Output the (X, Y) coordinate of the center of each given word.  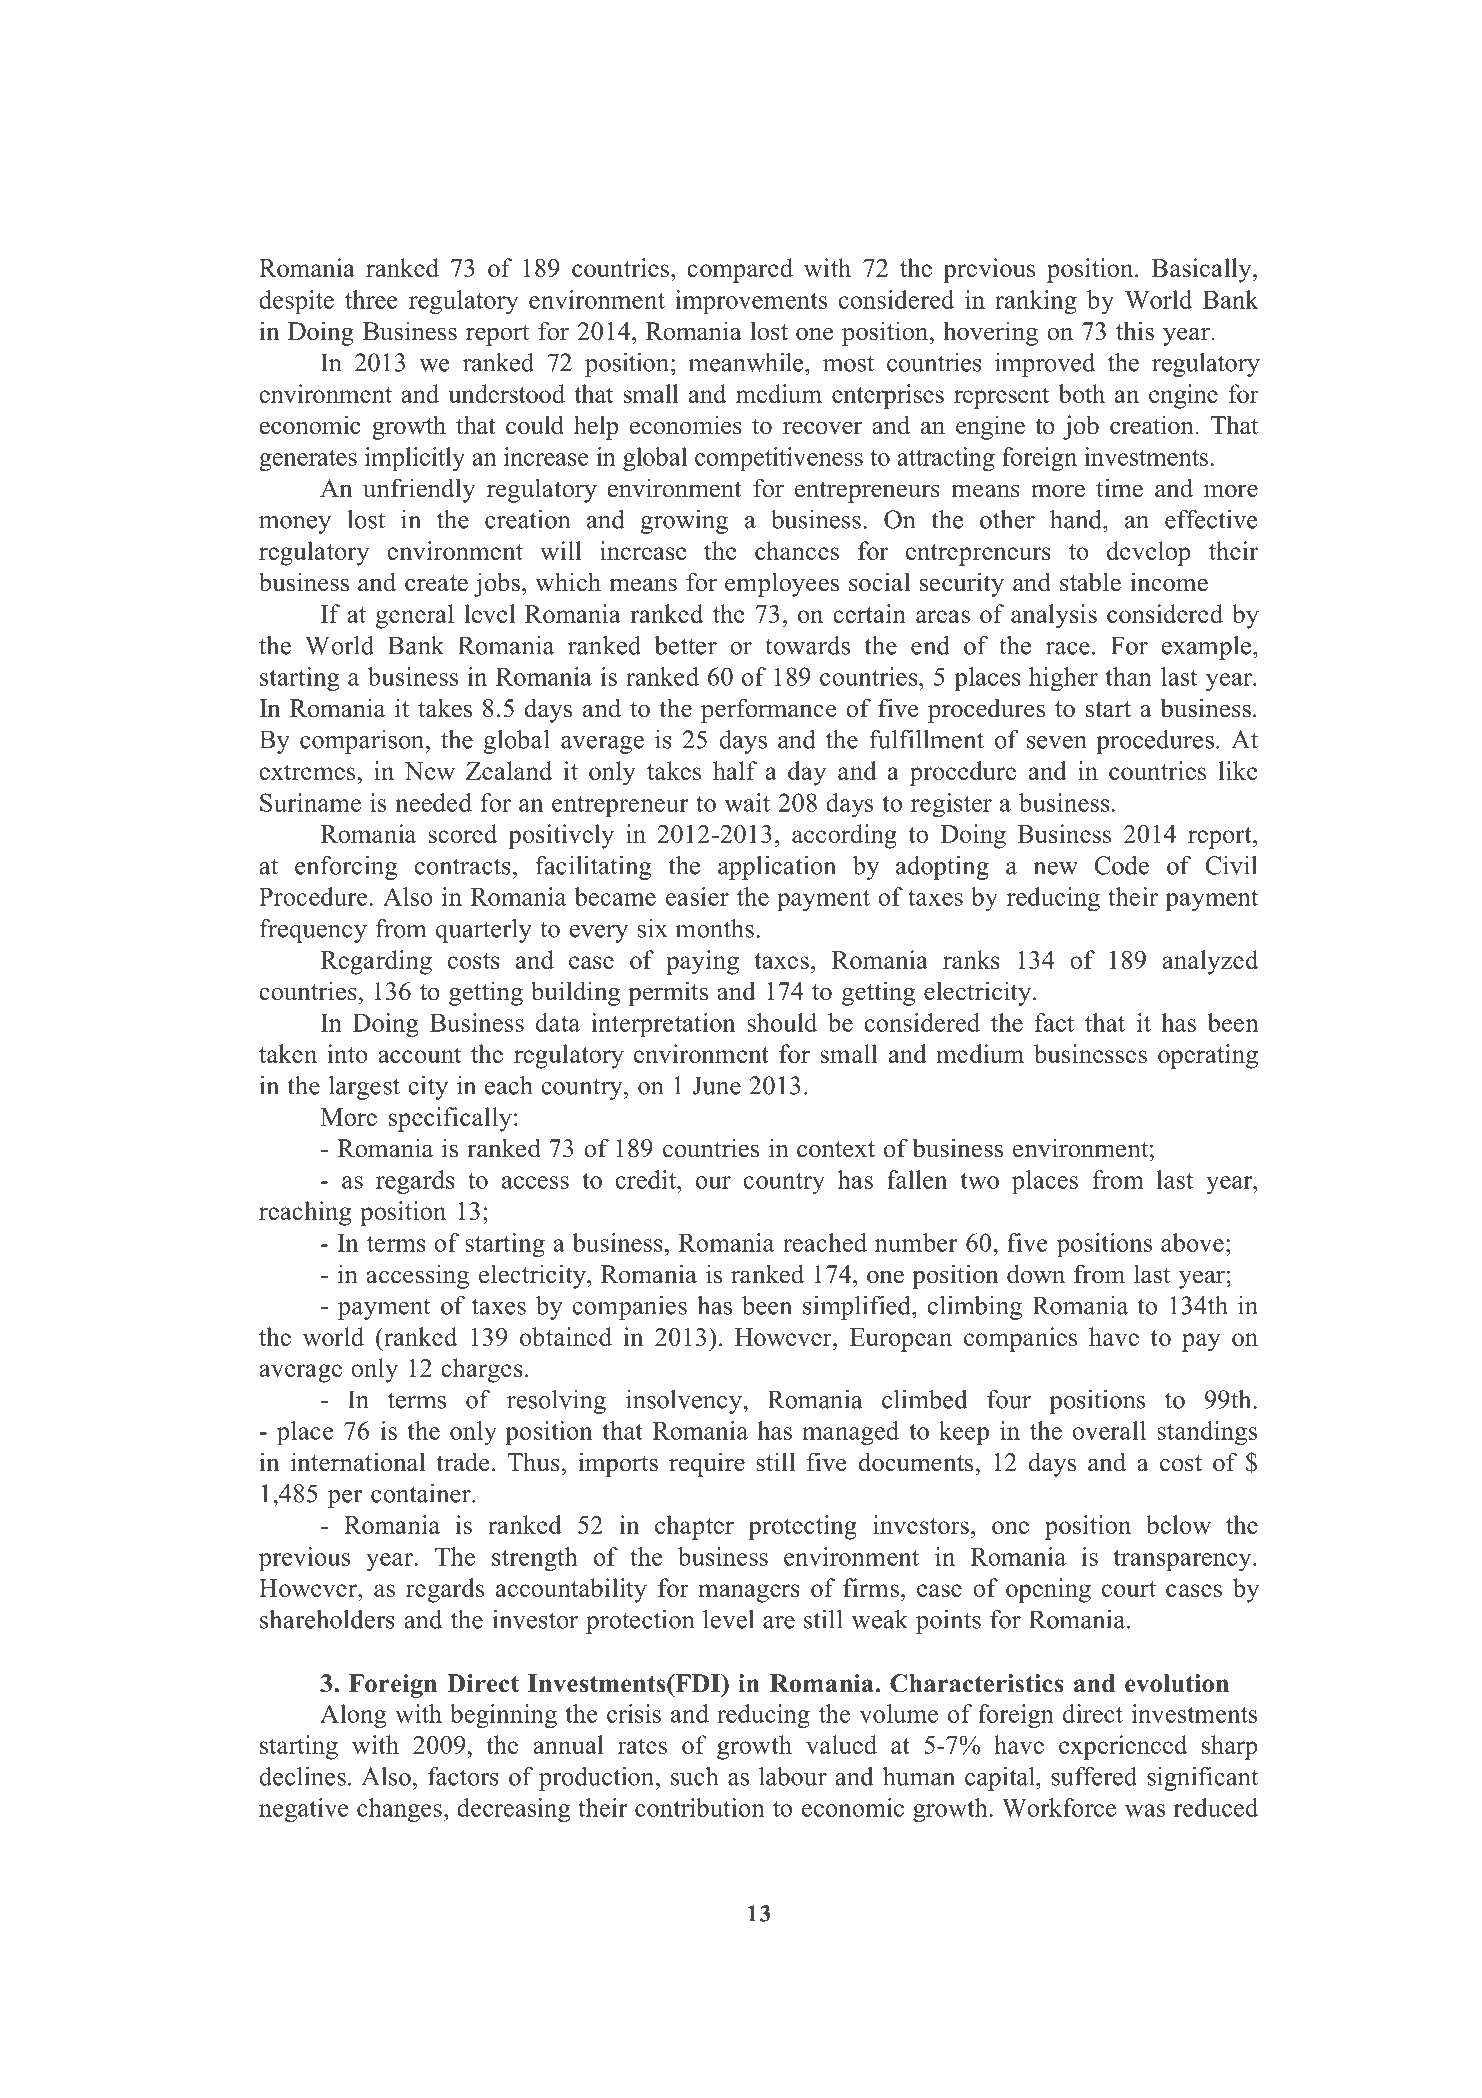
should (782, 1022)
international (358, 1462)
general (415, 616)
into (347, 1053)
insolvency (685, 1402)
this (1135, 331)
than (1128, 676)
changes (399, 1810)
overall (1109, 1430)
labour (793, 1776)
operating (1208, 1056)
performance (768, 710)
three (371, 299)
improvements (751, 302)
